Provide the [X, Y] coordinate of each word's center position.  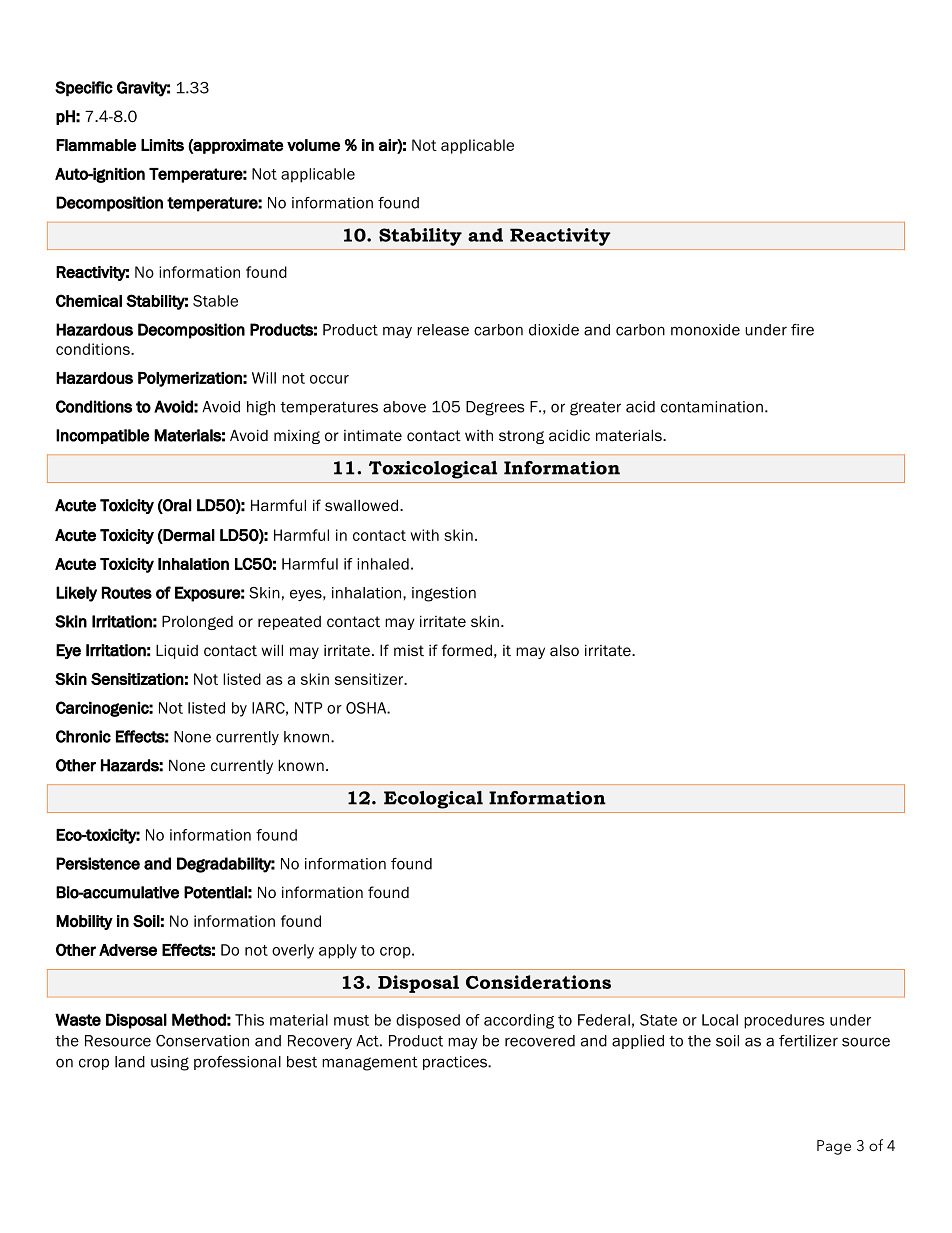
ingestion [444, 594]
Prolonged [197, 622]
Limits [162, 145]
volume [313, 145]
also [564, 650]
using [170, 1063]
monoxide [705, 330]
